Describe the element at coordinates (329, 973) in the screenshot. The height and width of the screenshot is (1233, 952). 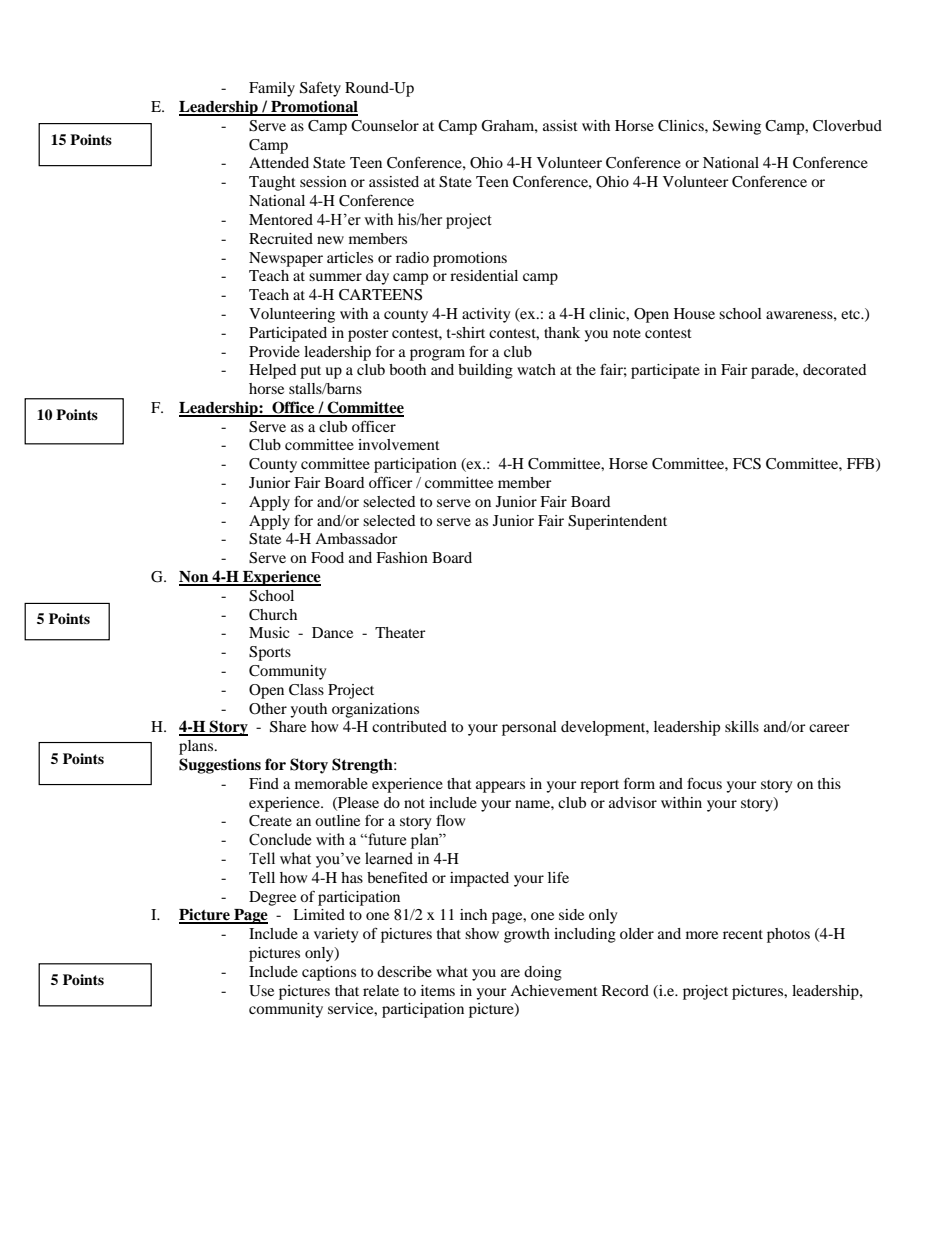
I see `captions` at that location.
